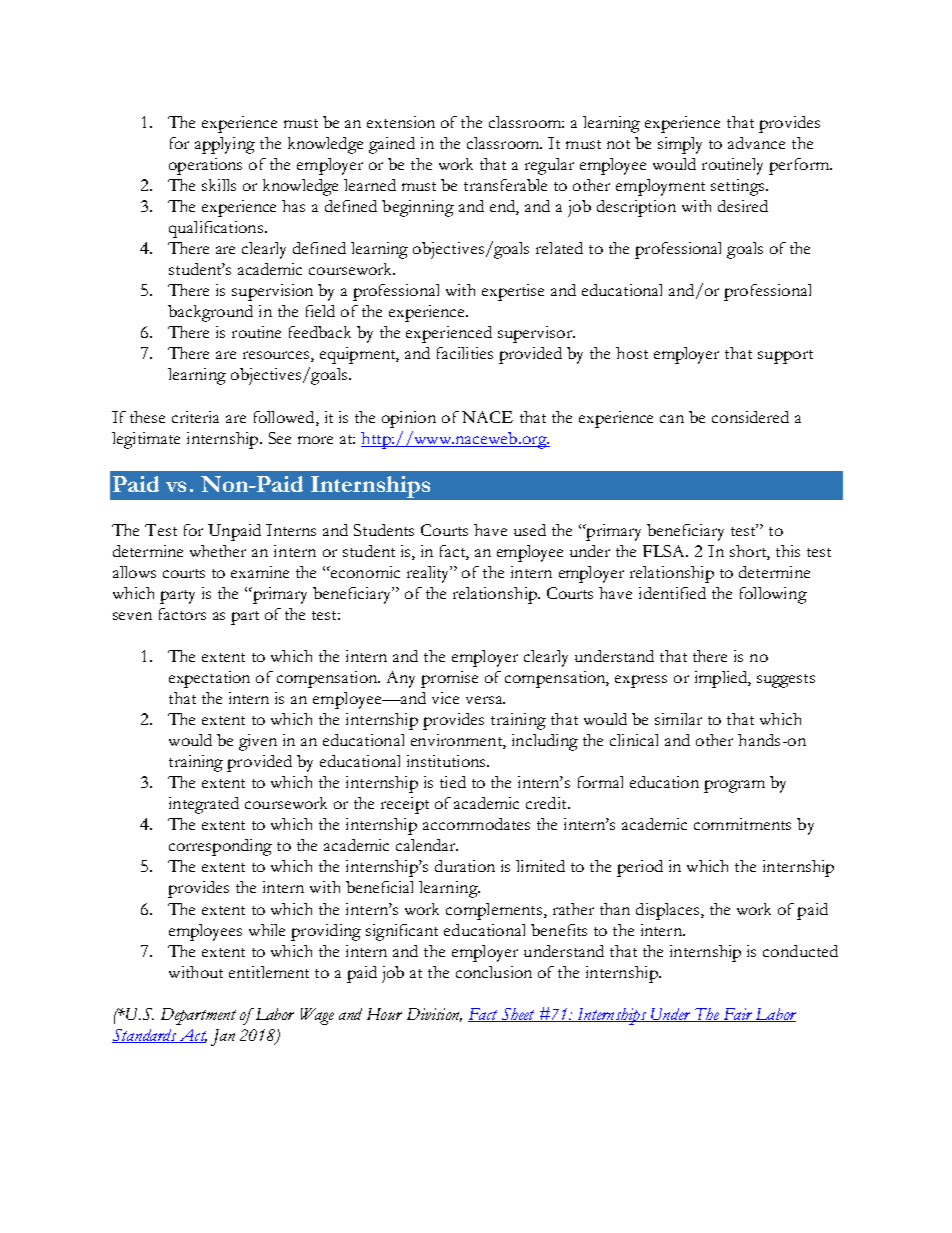 The image size is (952, 1233). I want to click on Jan, so click(223, 1037).
